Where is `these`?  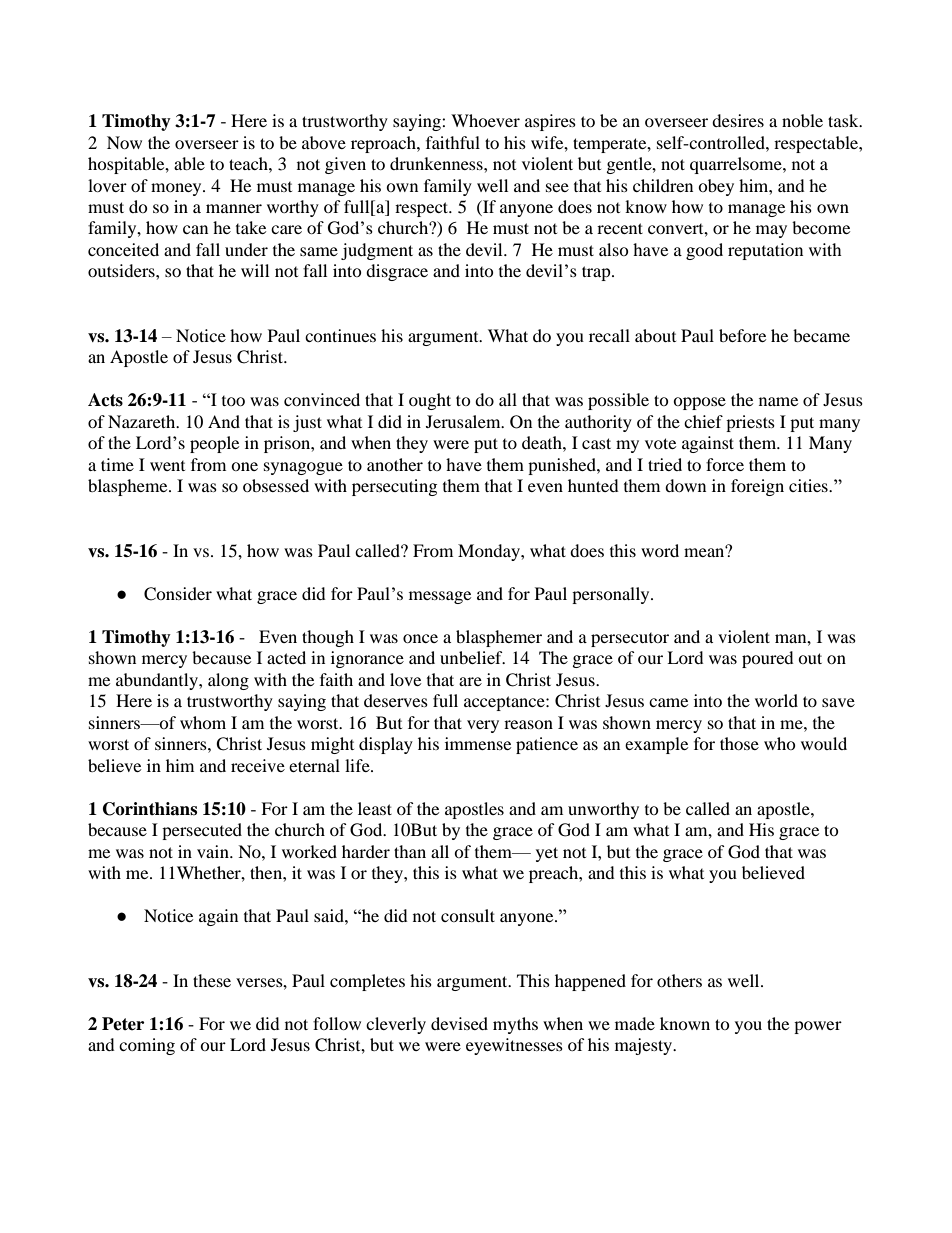
these is located at coordinates (212, 980).
